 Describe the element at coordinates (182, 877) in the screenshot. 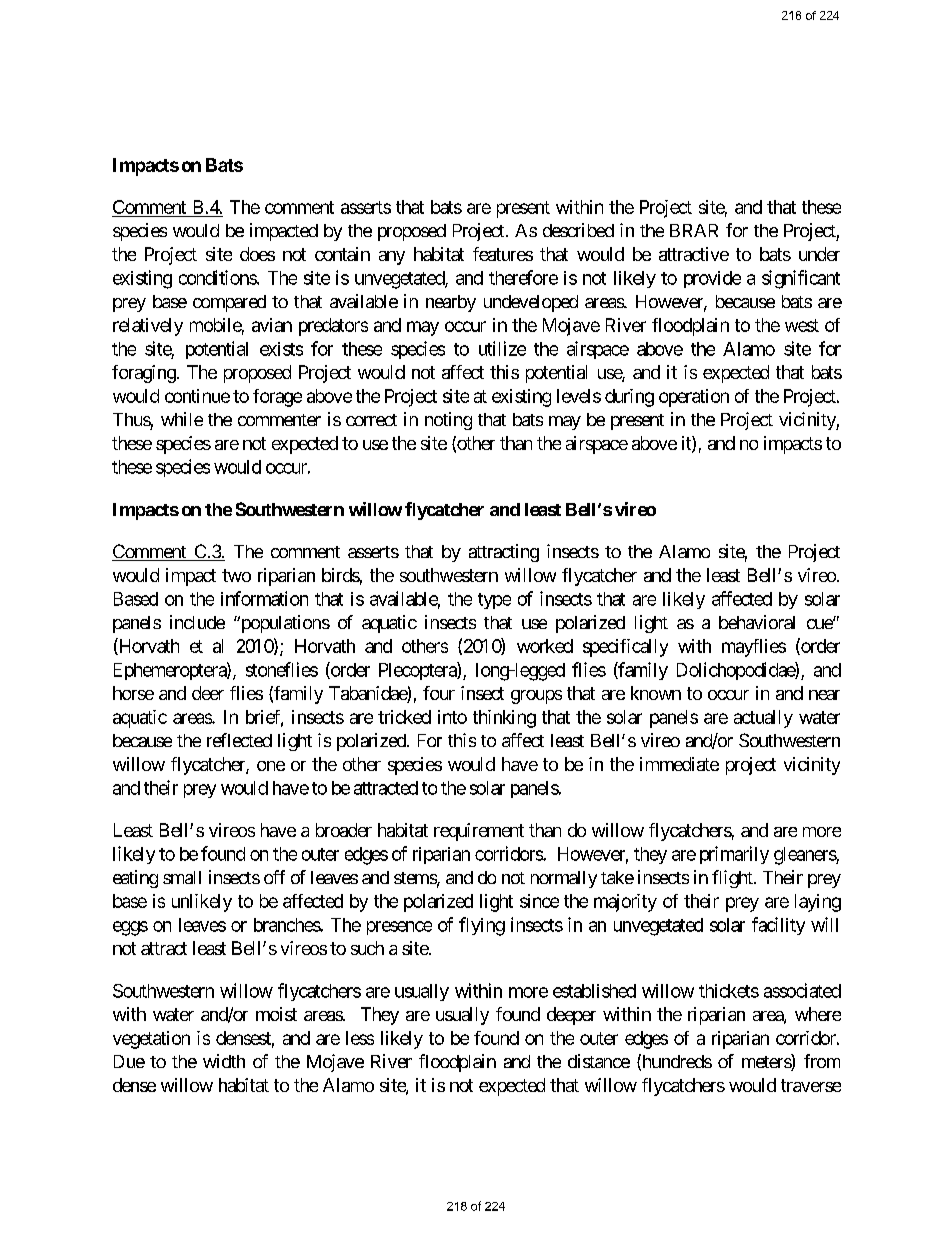

I see `small` at that location.
